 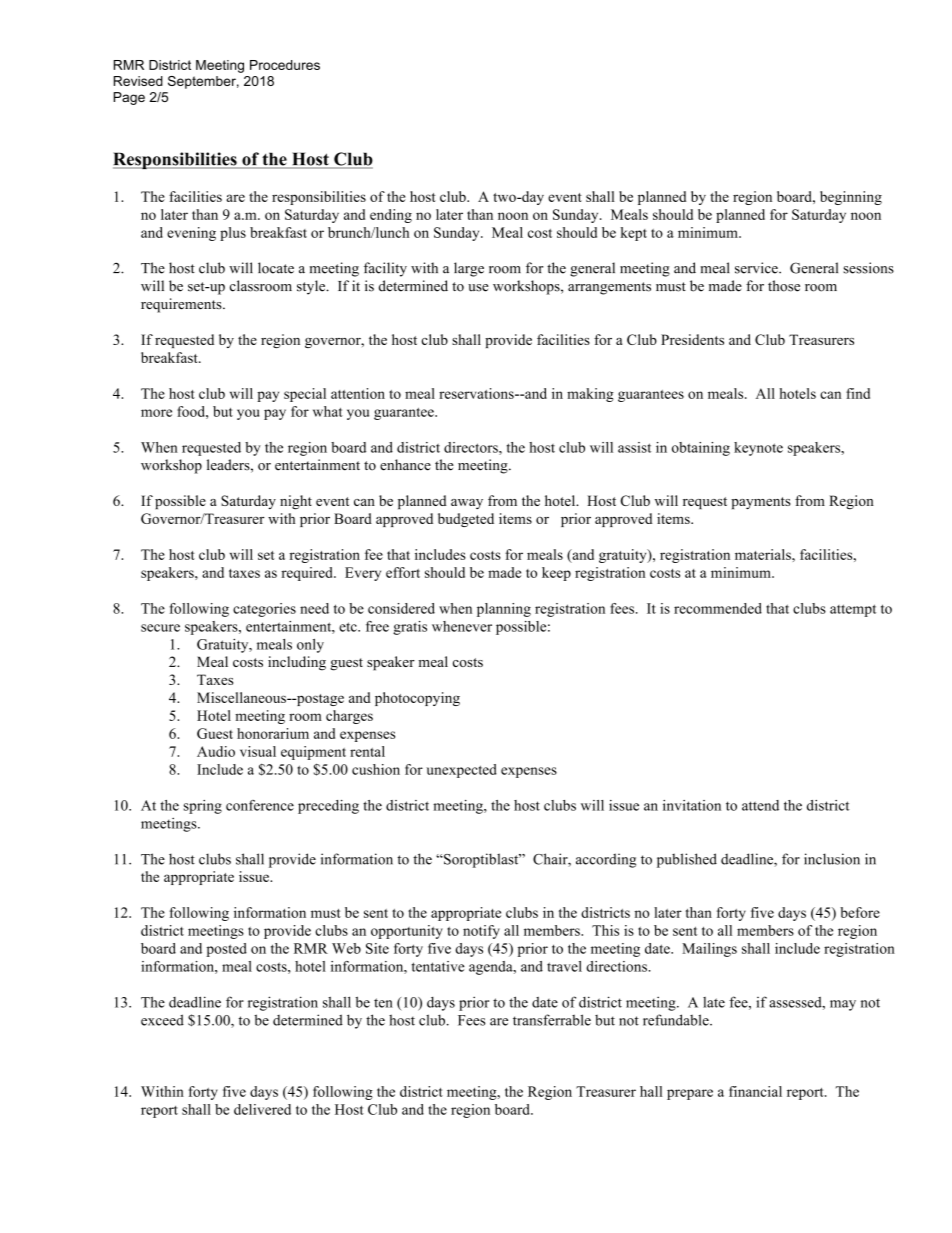 What do you see at coordinates (285, 65) in the page?
I see `Procedures` at bounding box center [285, 65].
